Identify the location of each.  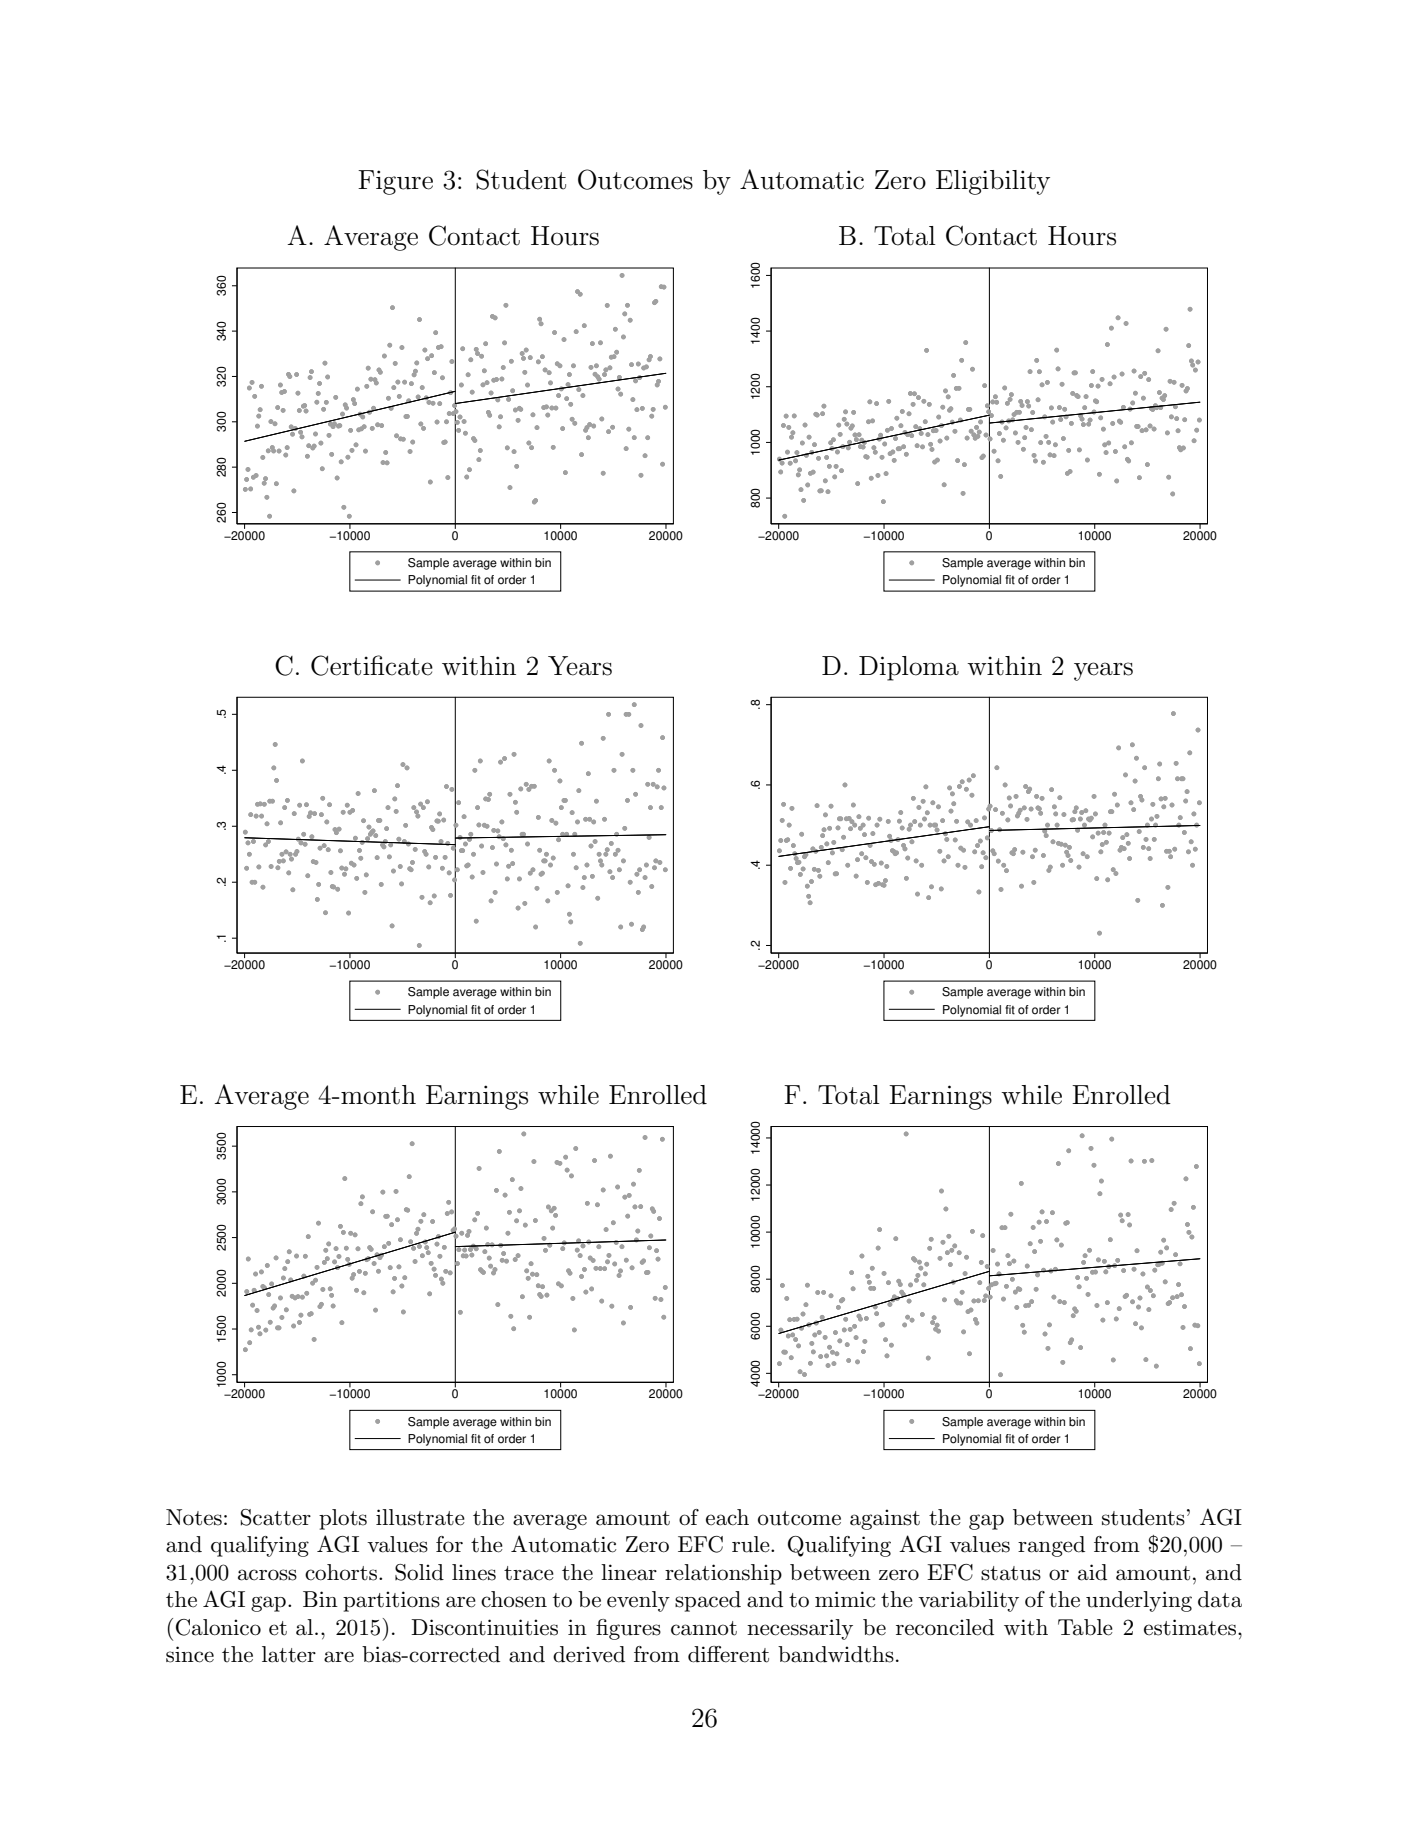
(727, 1517).
